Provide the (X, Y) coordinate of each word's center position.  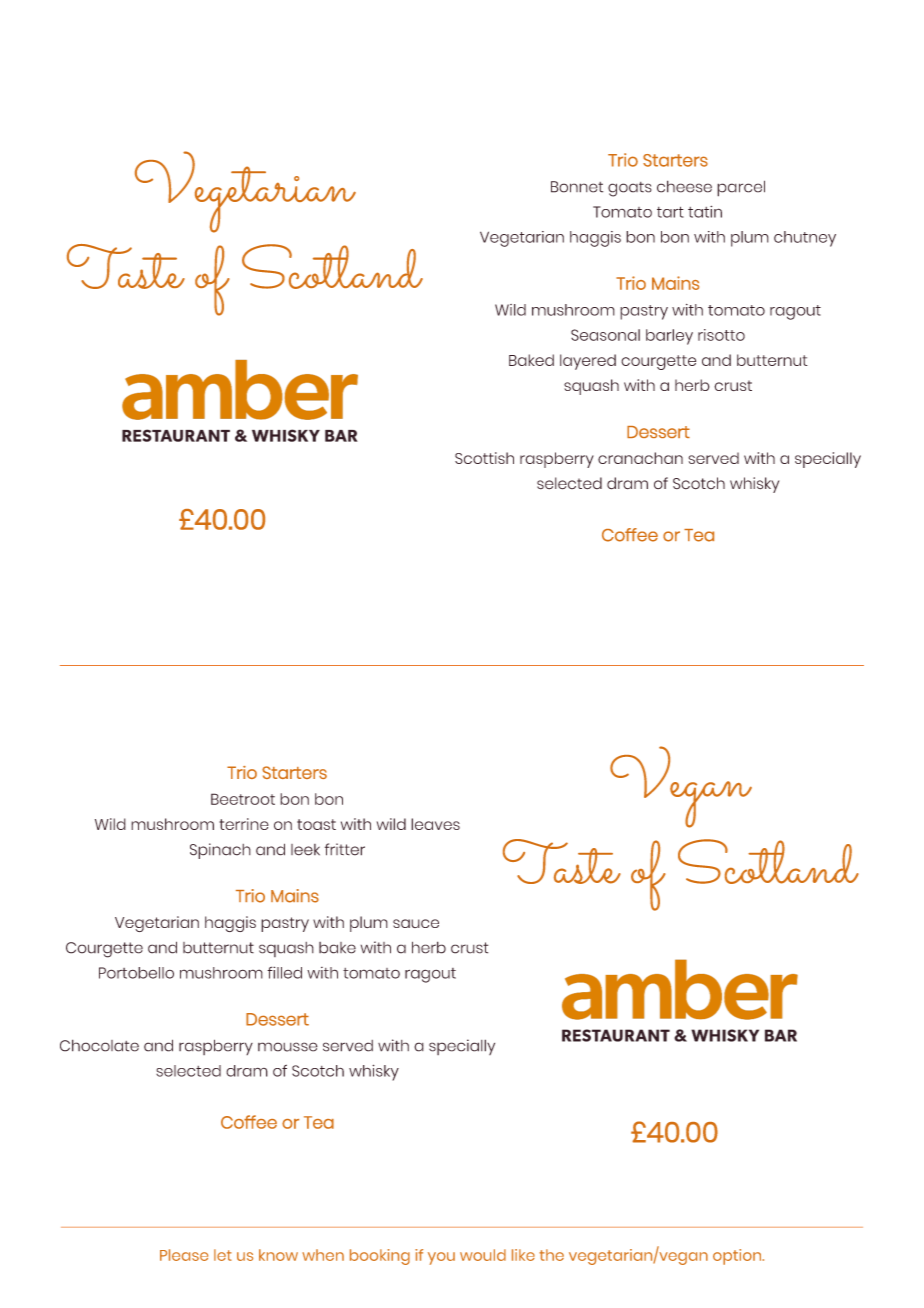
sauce (416, 923)
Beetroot (243, 799)
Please (184, 1255)
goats (630, 189)
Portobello (136, 973)
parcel (741, 188)
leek (305, 850)
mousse (288, 1047)
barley (669, 337)
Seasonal (605, 335)
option (738, 1257)
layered (588, 362)
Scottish (484, 458)
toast (316, 824)
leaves (435, 824)
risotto (721, 335)
